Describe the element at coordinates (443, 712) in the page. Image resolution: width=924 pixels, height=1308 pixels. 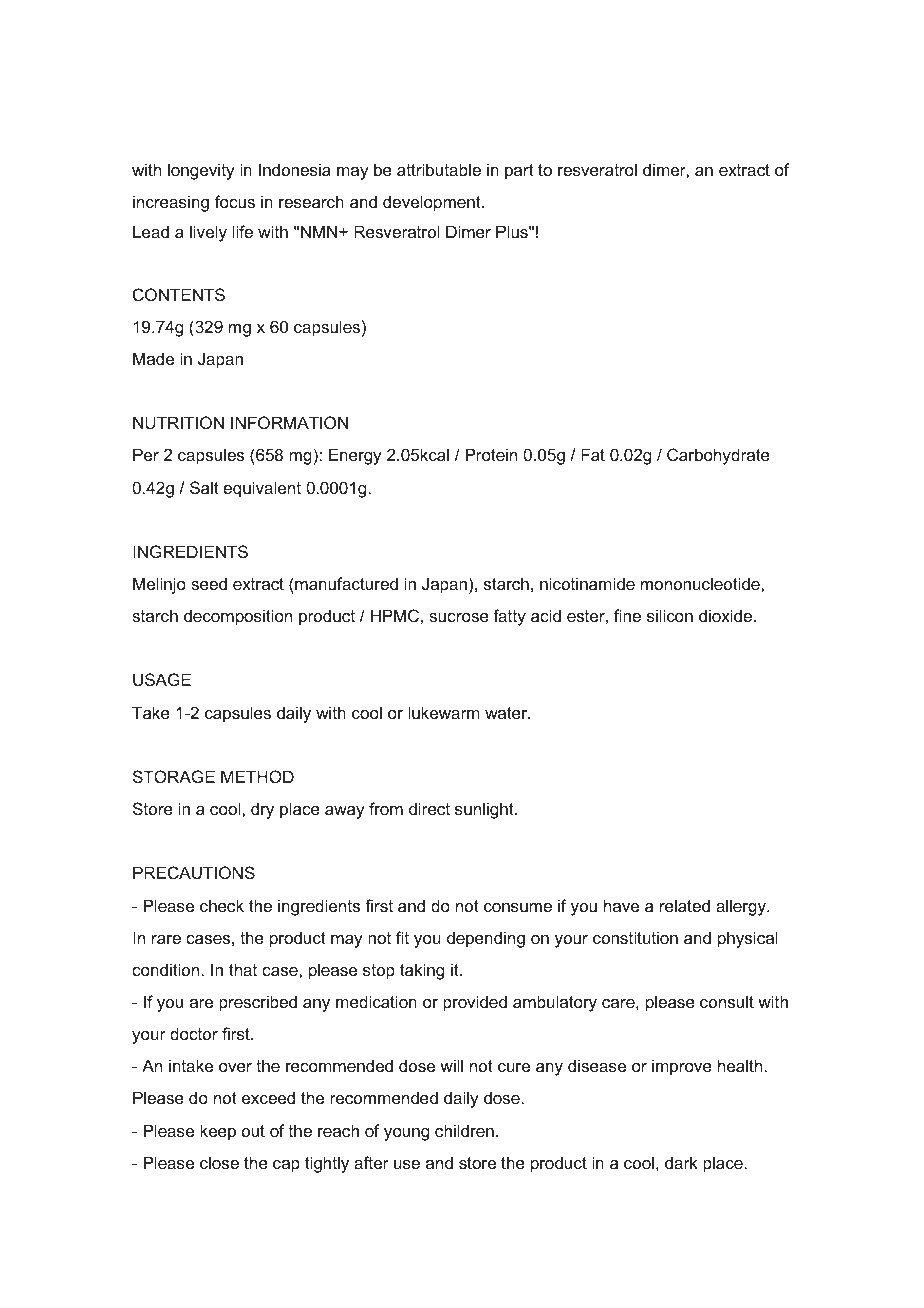
I see `lukewarm` at that location.
